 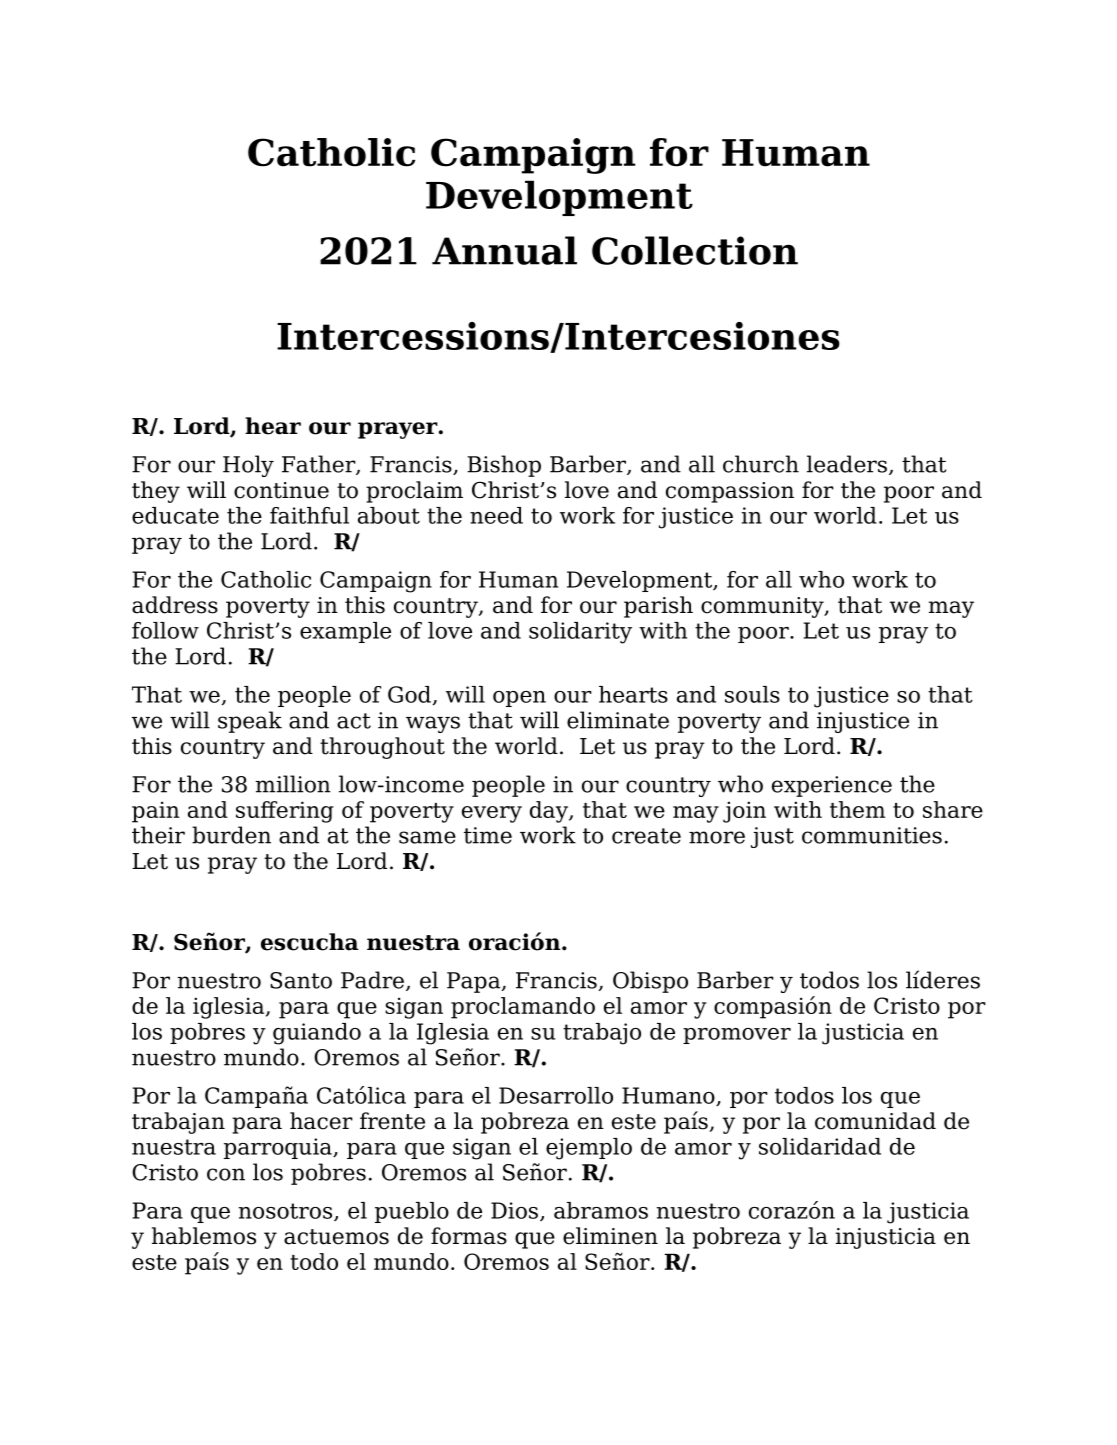 What do you see at coordinates (248, 466) in the document?
I see `Holy` at bounding box center [248, 466].
